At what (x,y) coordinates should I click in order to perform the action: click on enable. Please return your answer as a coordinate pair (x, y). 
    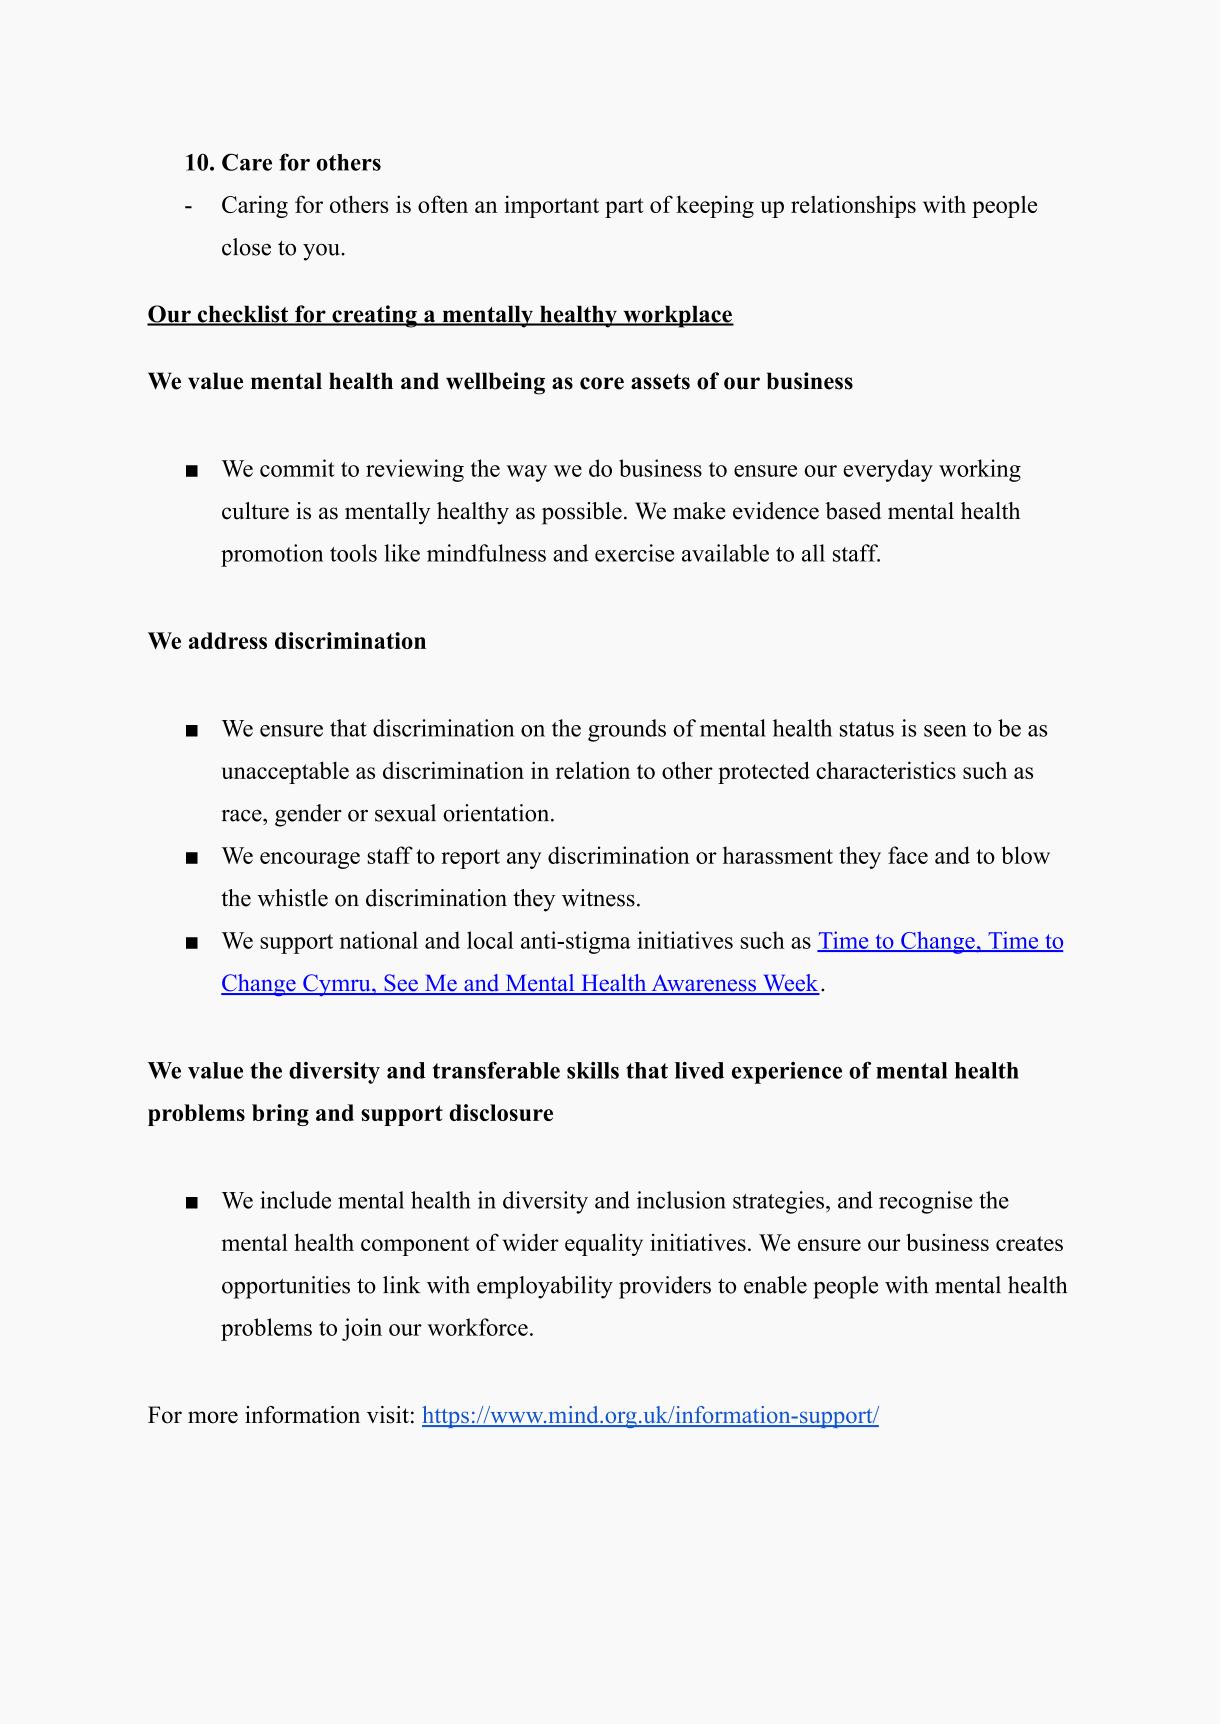
    Looking at the image, I should click on (775, 1285).
